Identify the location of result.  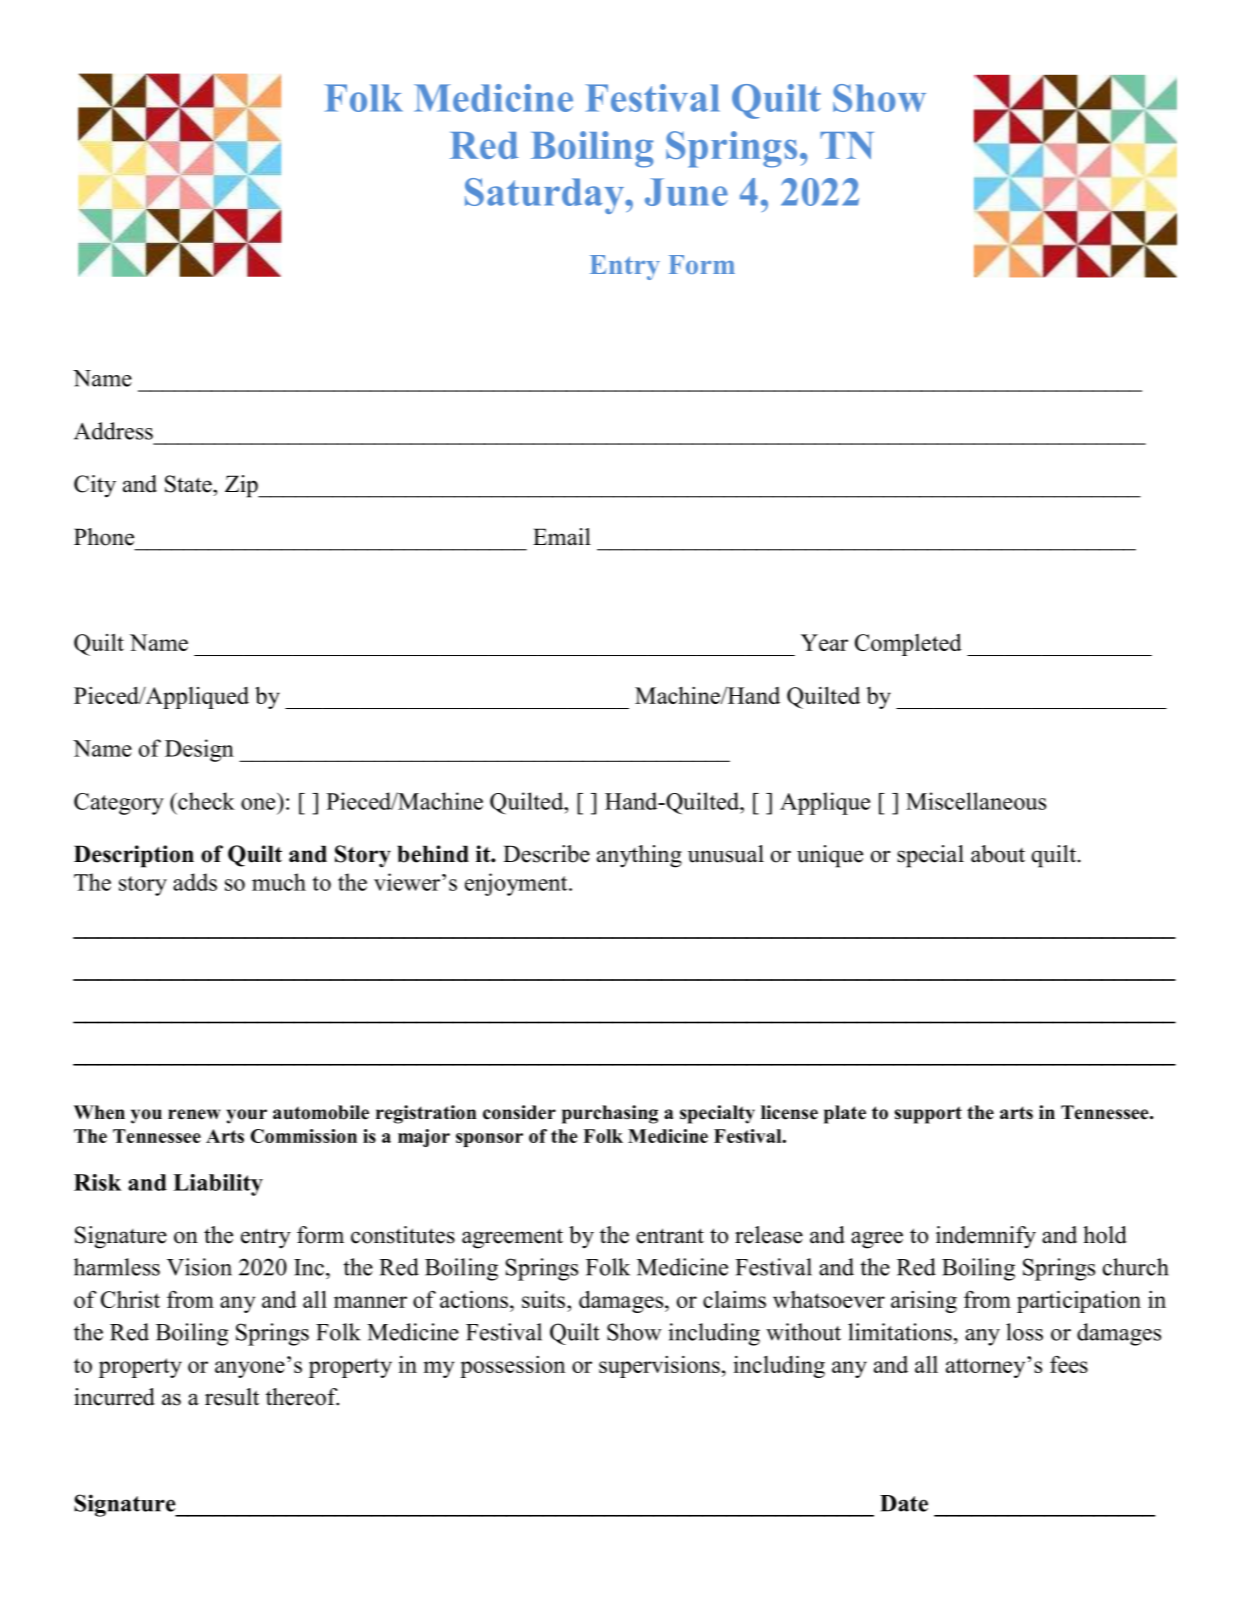
(232, 1397).
